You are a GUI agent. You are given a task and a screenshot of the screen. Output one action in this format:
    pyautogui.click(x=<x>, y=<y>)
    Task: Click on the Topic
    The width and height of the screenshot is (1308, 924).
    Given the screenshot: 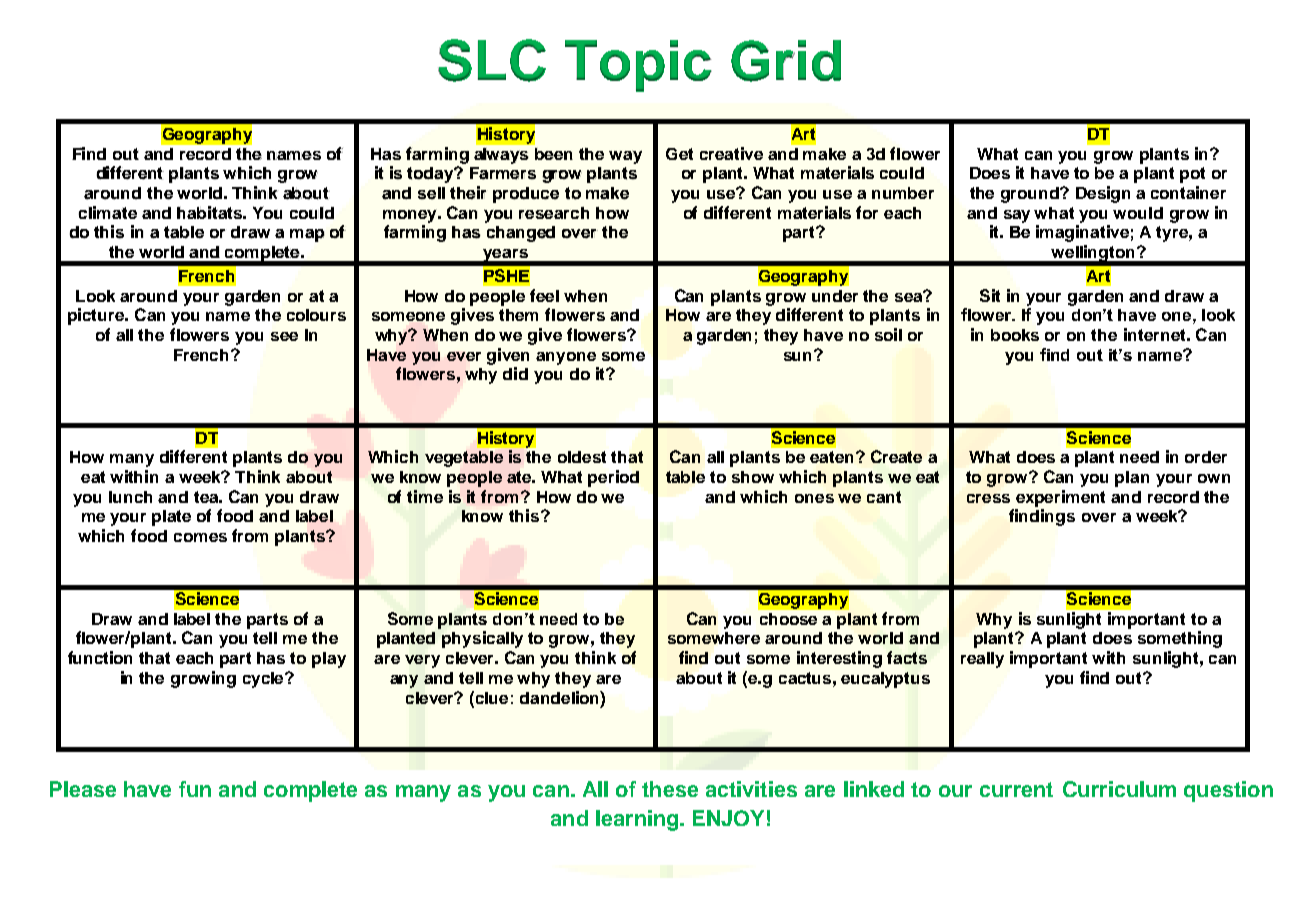 What is the action you would take?
    pyautogui.click(x=638, y=66)
